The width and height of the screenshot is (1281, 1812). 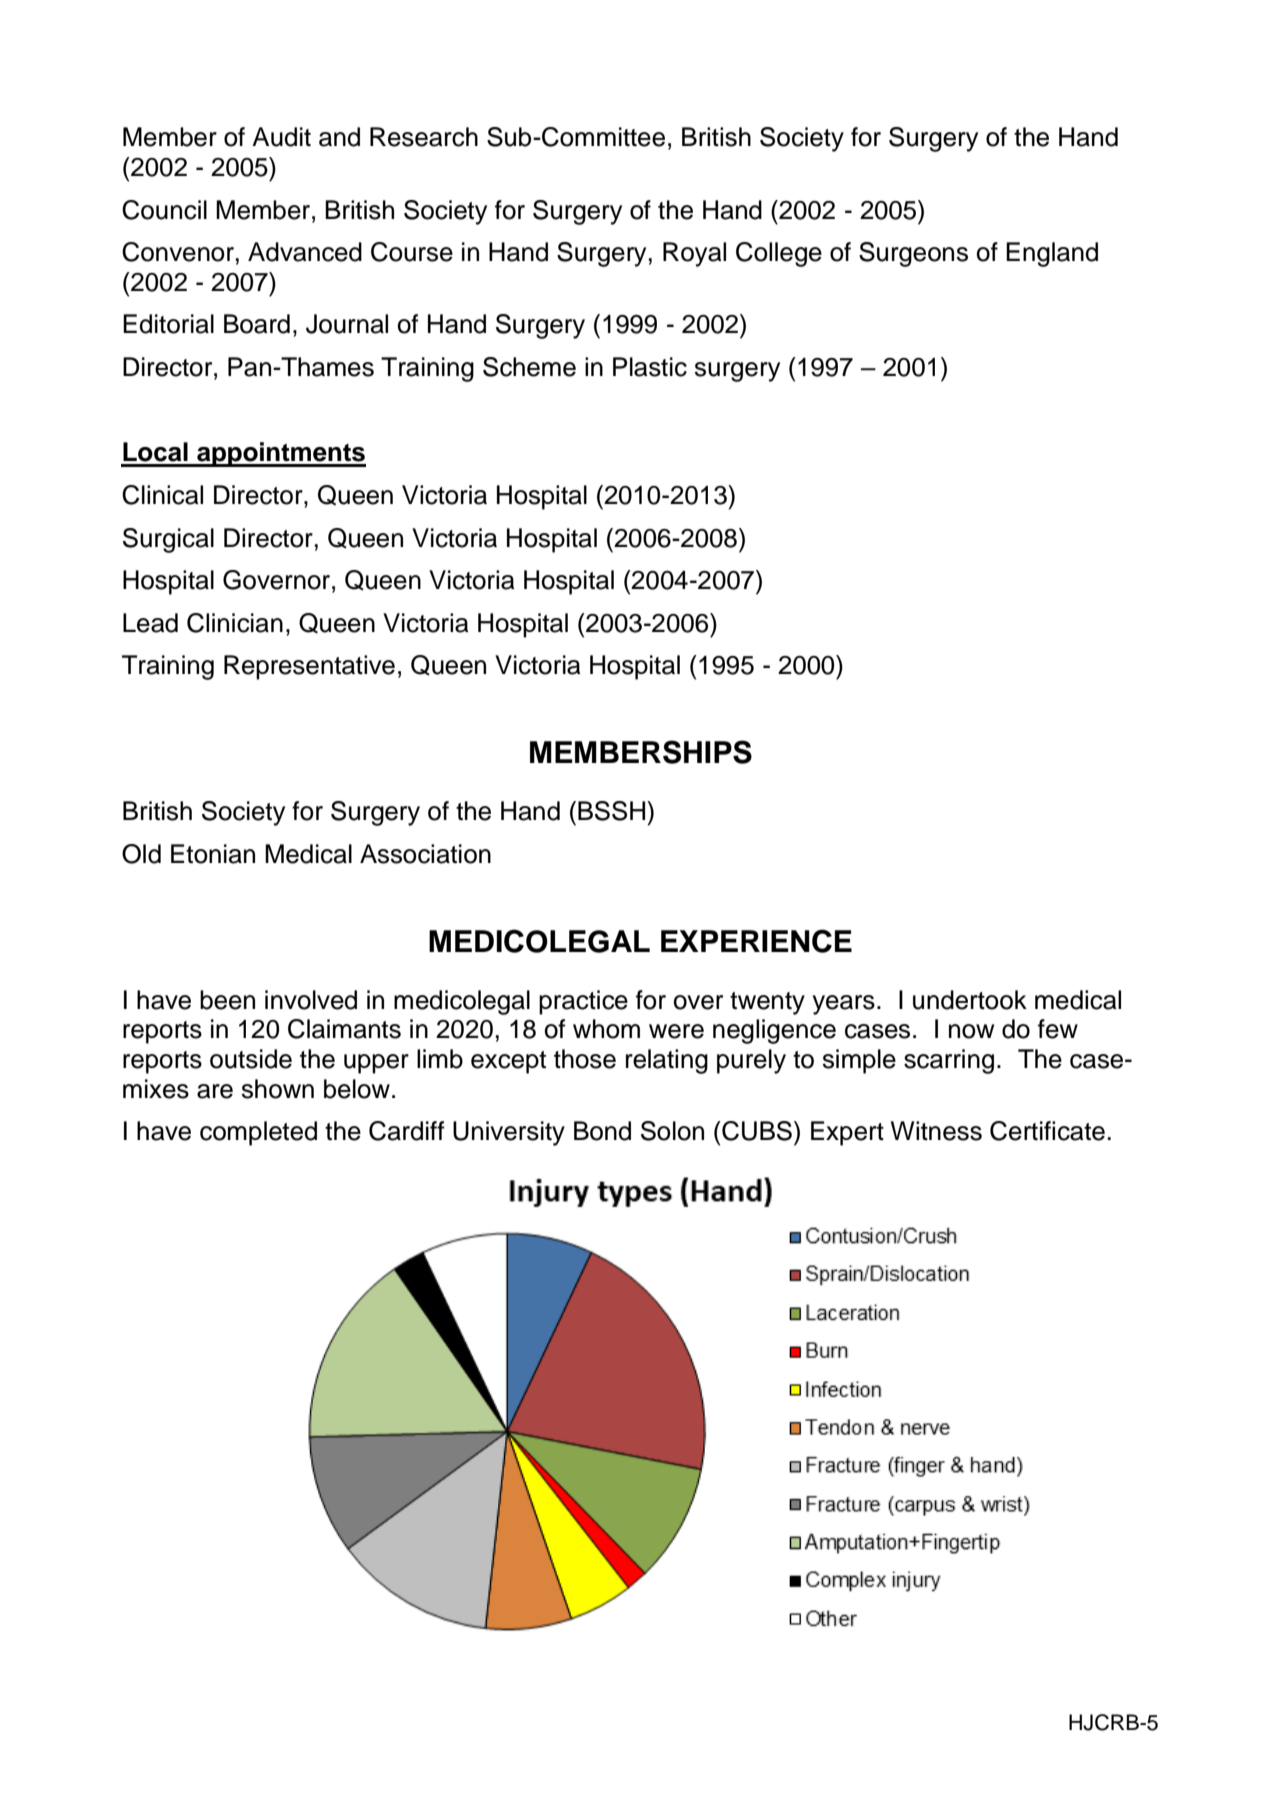 What do you see at coordinates (936, 1131) in the screenshot?
I see `Witness` at bounding box center [936, 1131].
